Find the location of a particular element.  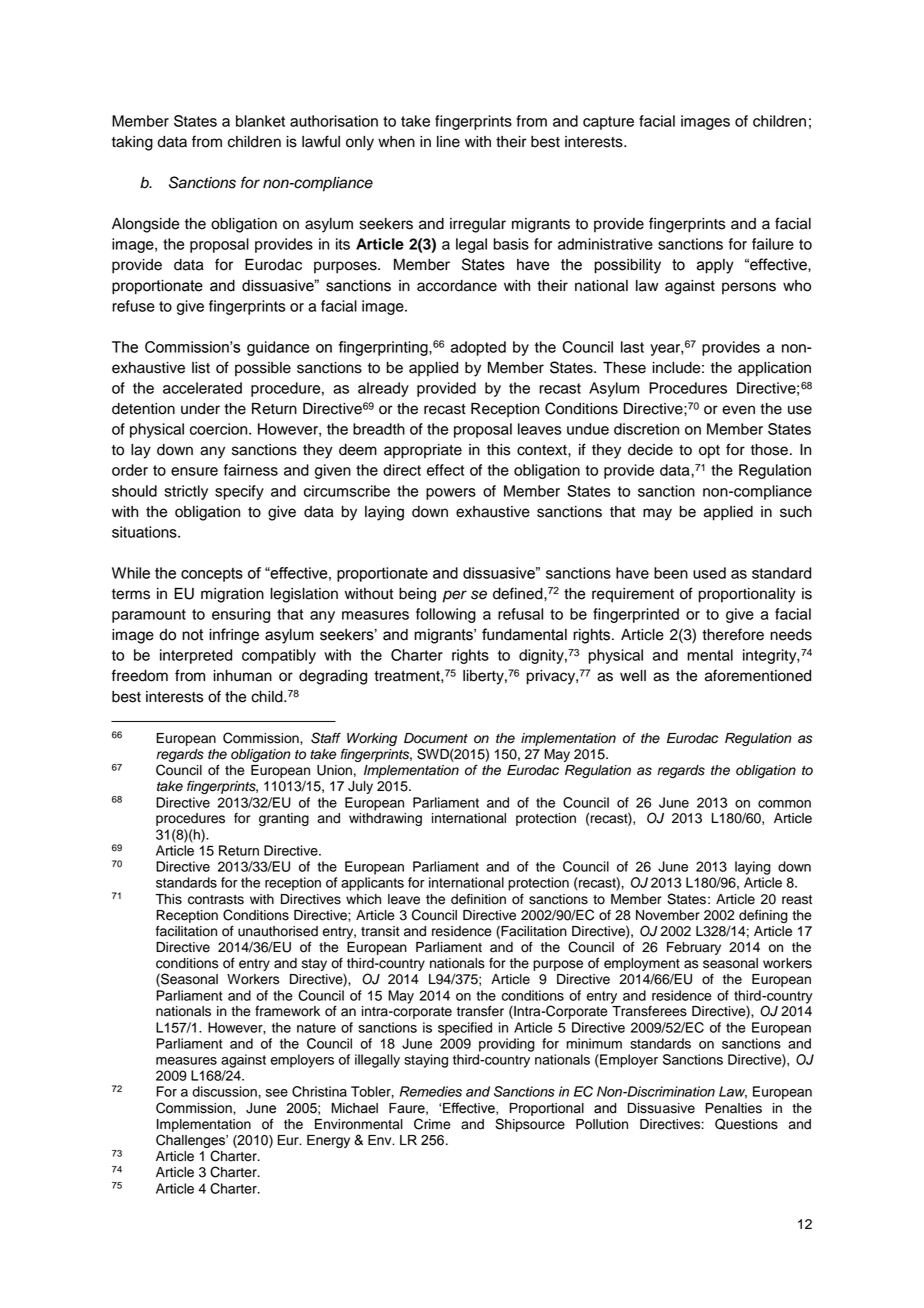

following is located at coordinates (446, 615).
